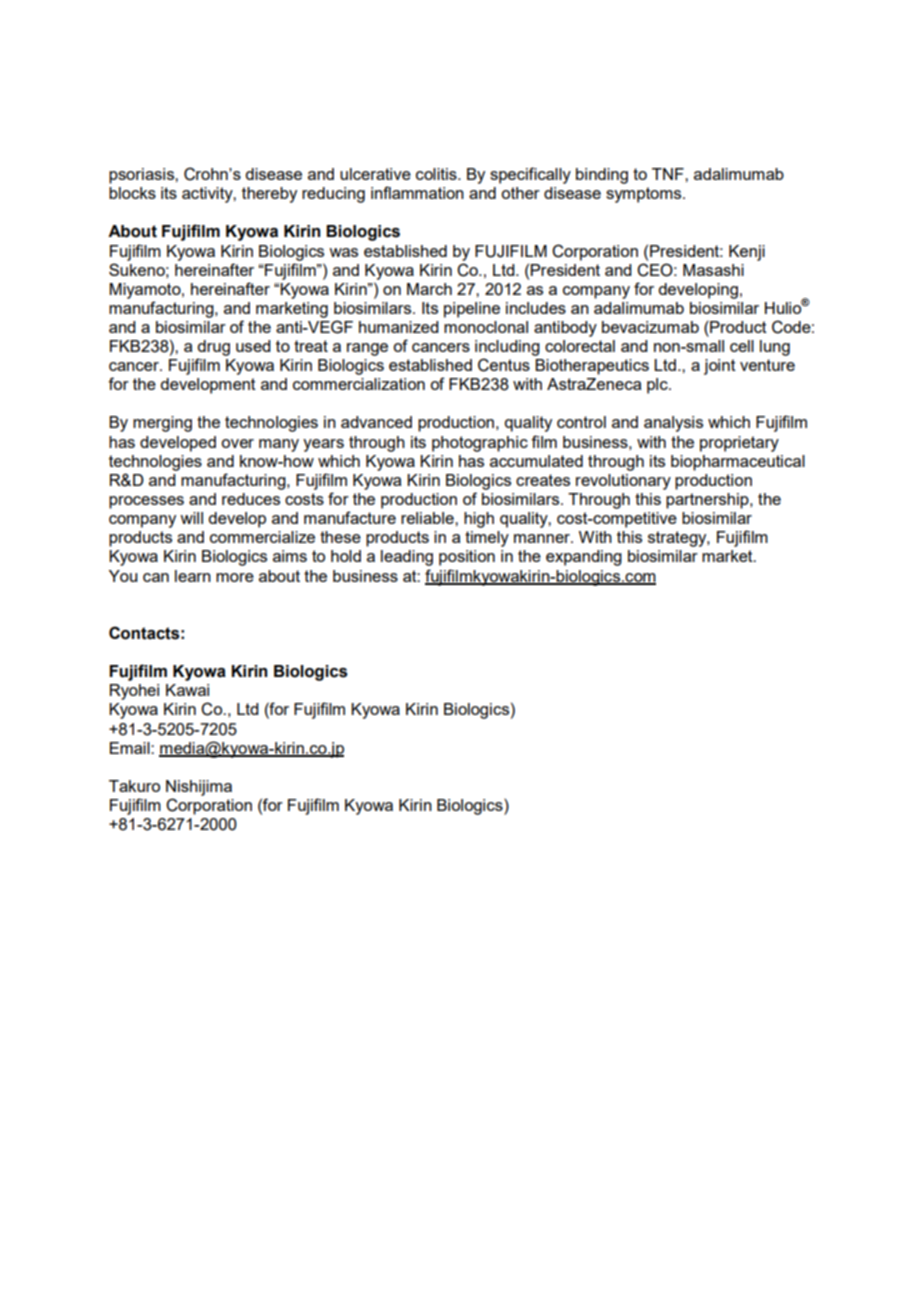 This page has width=924, height=1308. Describe the element at coordinates (467, 558) in the page. I see `position` at that location.
